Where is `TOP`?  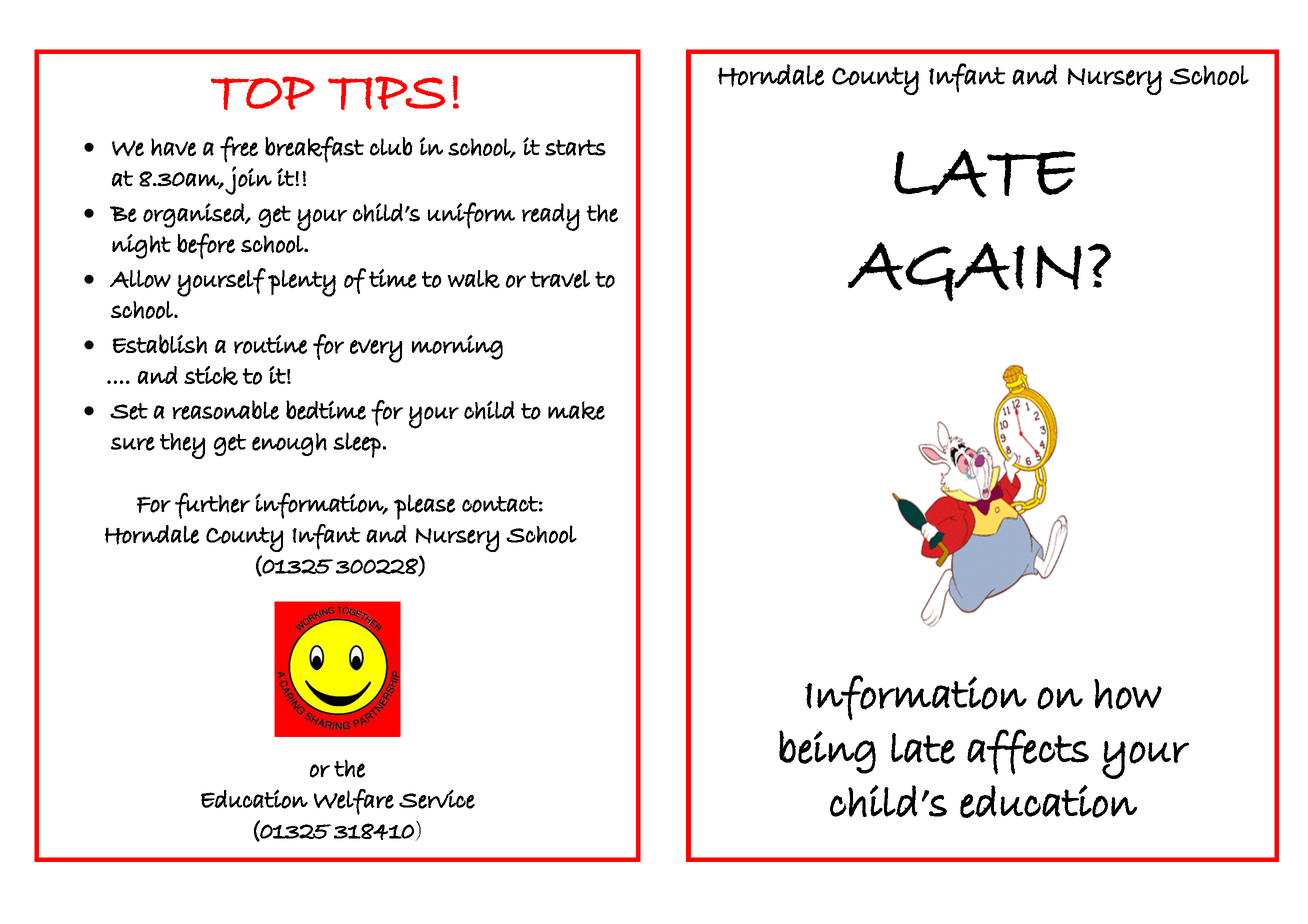
TOP is located at coordinates (263, 93).
